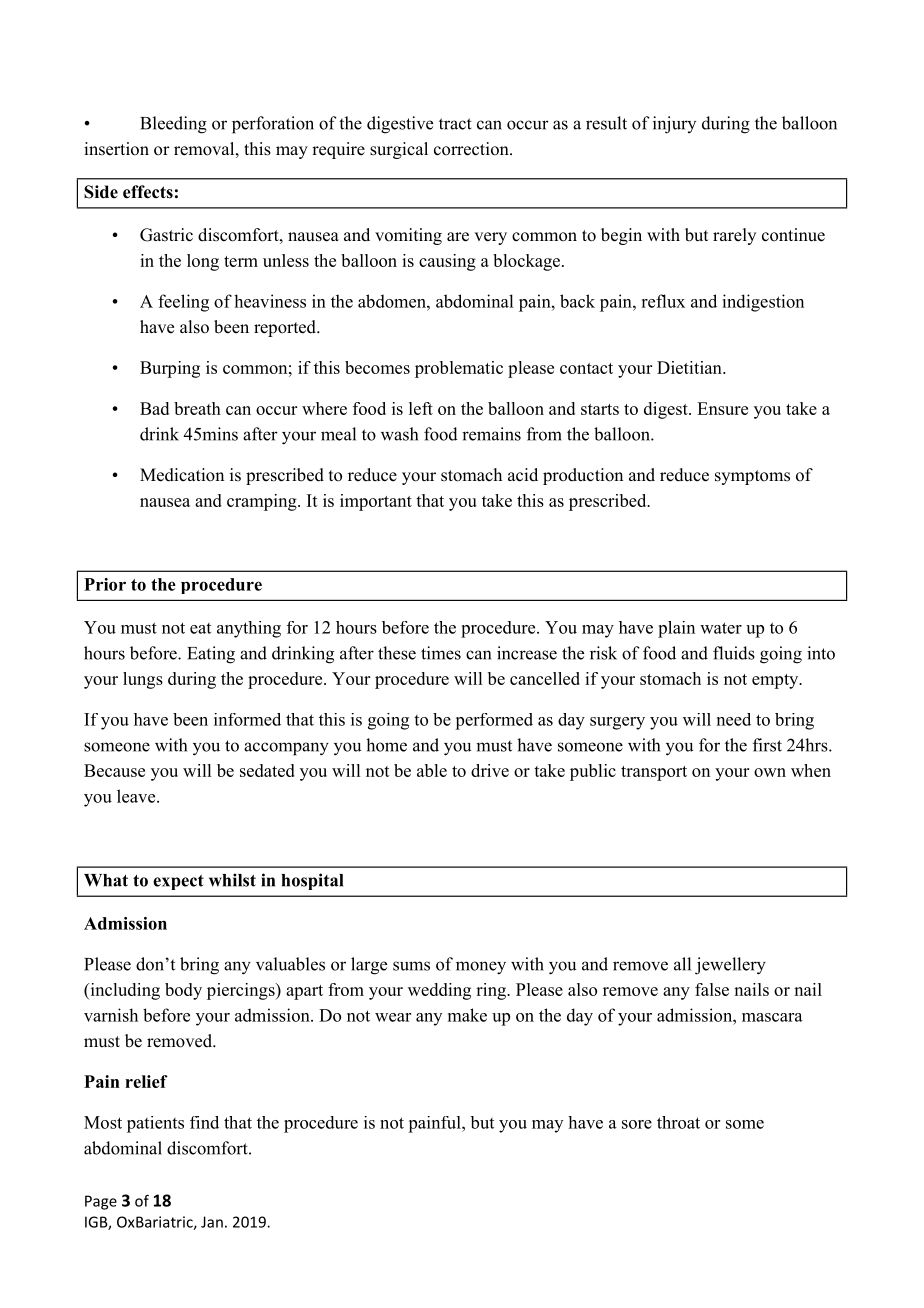  I want to click on problematic, so click(459, 369).
